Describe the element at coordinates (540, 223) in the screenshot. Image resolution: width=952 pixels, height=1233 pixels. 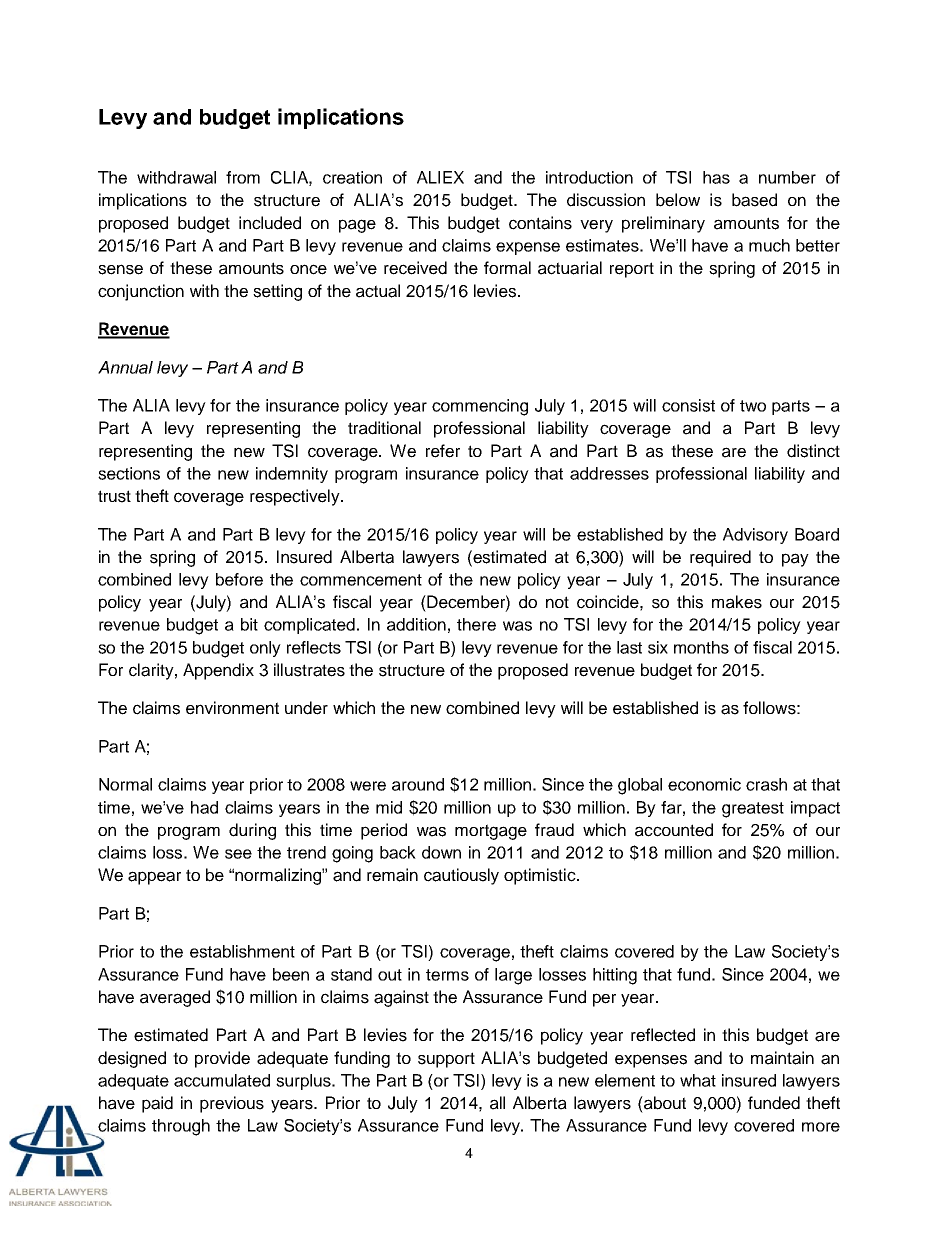
I see `contains` at that location.
